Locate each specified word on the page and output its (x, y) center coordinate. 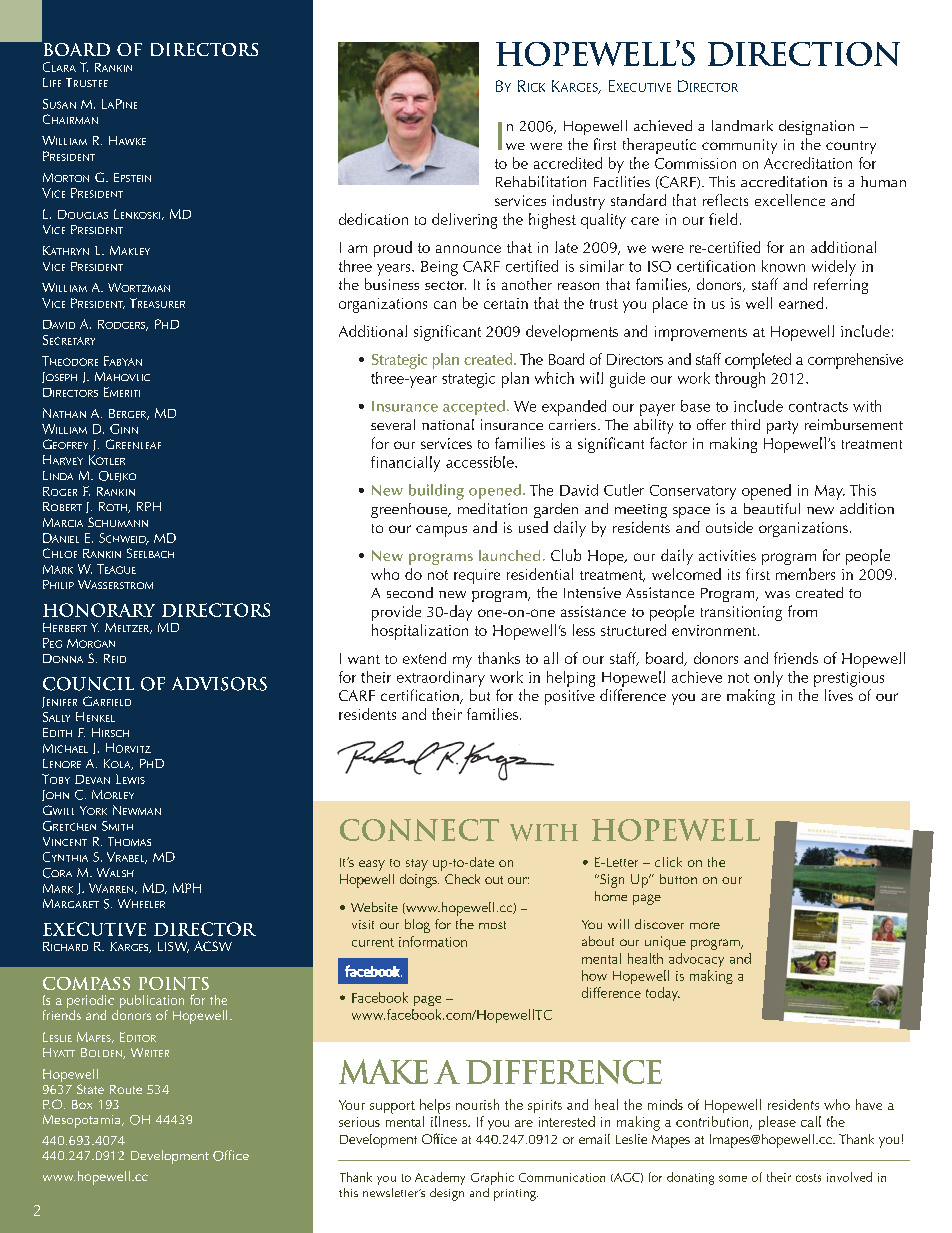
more (705, 925)
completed (758, 361)
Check (462, 879)
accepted (474, 407)
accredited (568, 163)
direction (804, 54)
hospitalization (420, 632)
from (802, 611)
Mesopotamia (83, 1121)
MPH (187, 888)
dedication (373, 219)
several (393, 424)
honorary (99, 610)
